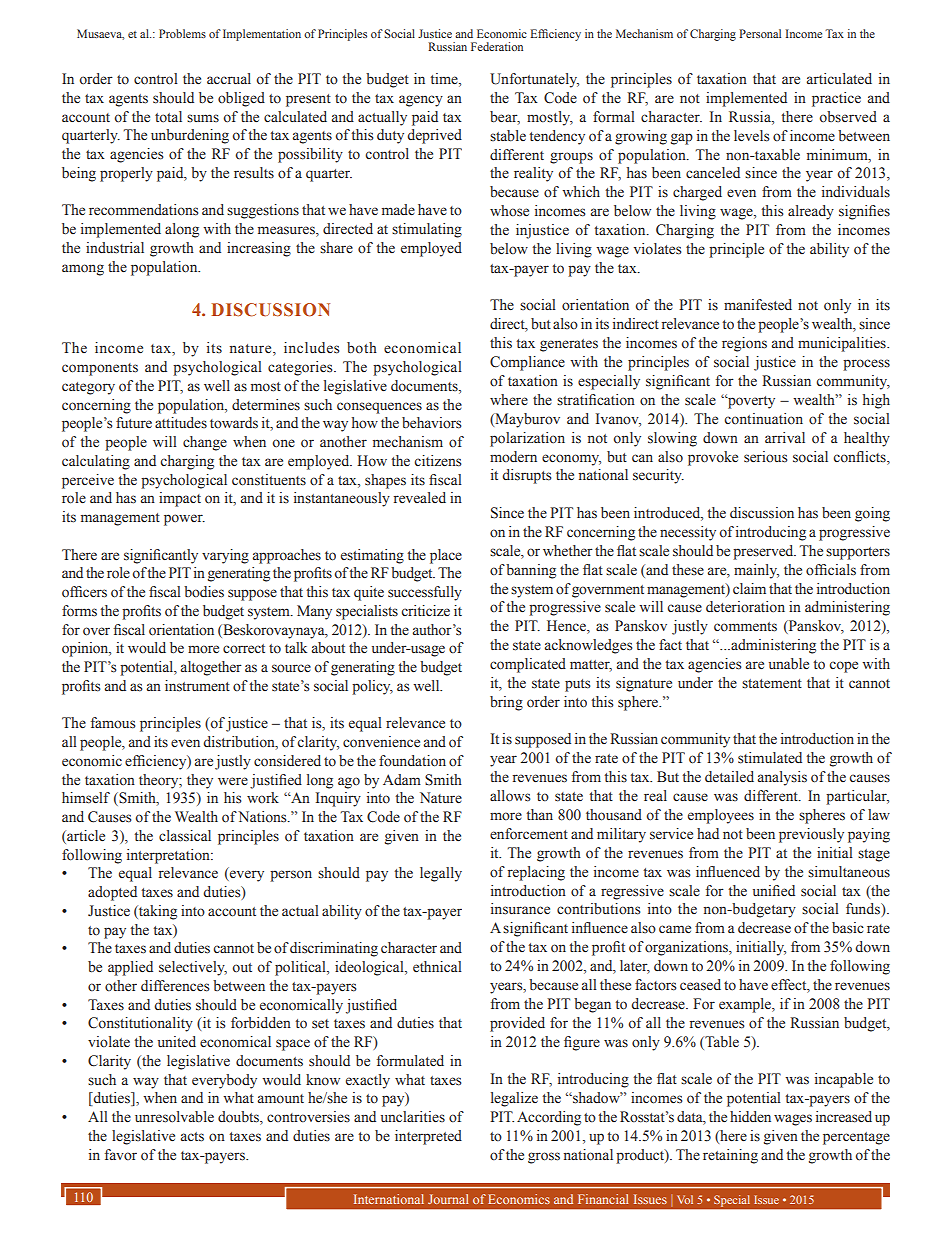 This page has height=1233, width=952. Describe the element at coordinates (774, 891) in the page. I see `unified` at that location.
